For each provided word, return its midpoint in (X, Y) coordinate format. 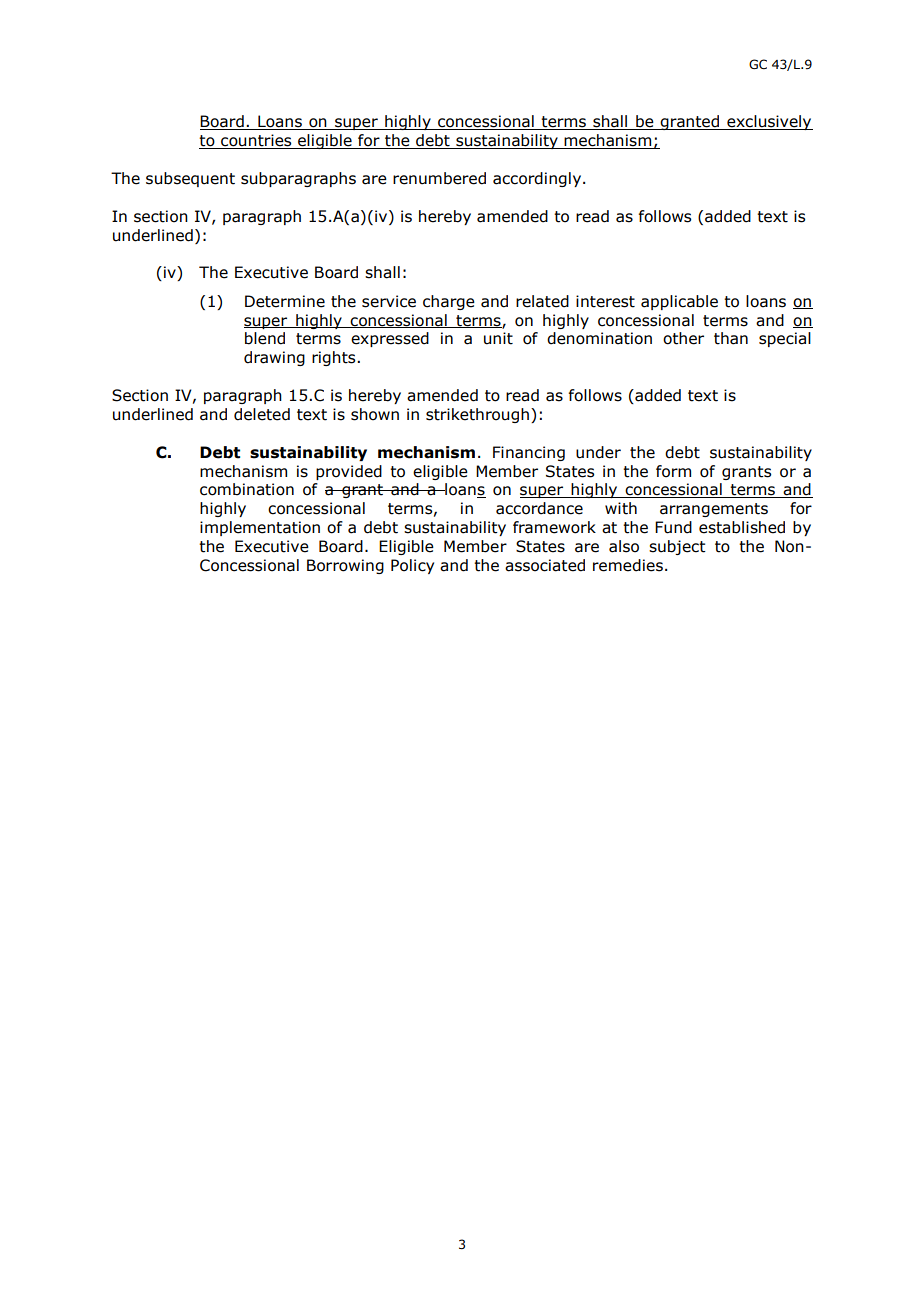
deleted (262, 414)
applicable (679, 302)
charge (449, 302)
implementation (260, 528)
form (673, 471)
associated (545, 565)
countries (256, 141)
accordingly (538, 179)
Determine (285, 301)
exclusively (769, 122)
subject (677, 547)
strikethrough (477, 415)
